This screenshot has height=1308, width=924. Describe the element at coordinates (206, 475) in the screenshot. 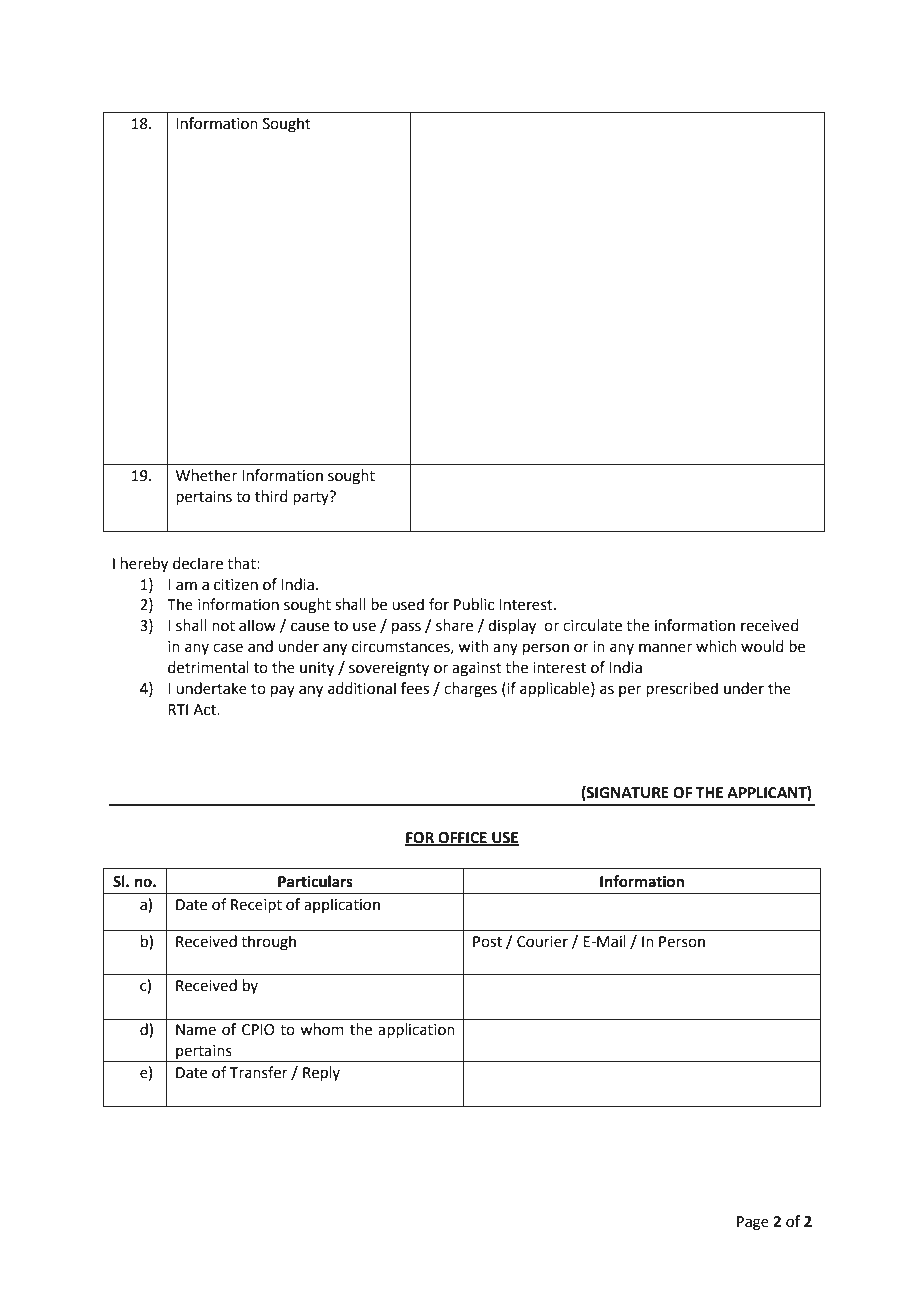

I see `Whether` at that location.
